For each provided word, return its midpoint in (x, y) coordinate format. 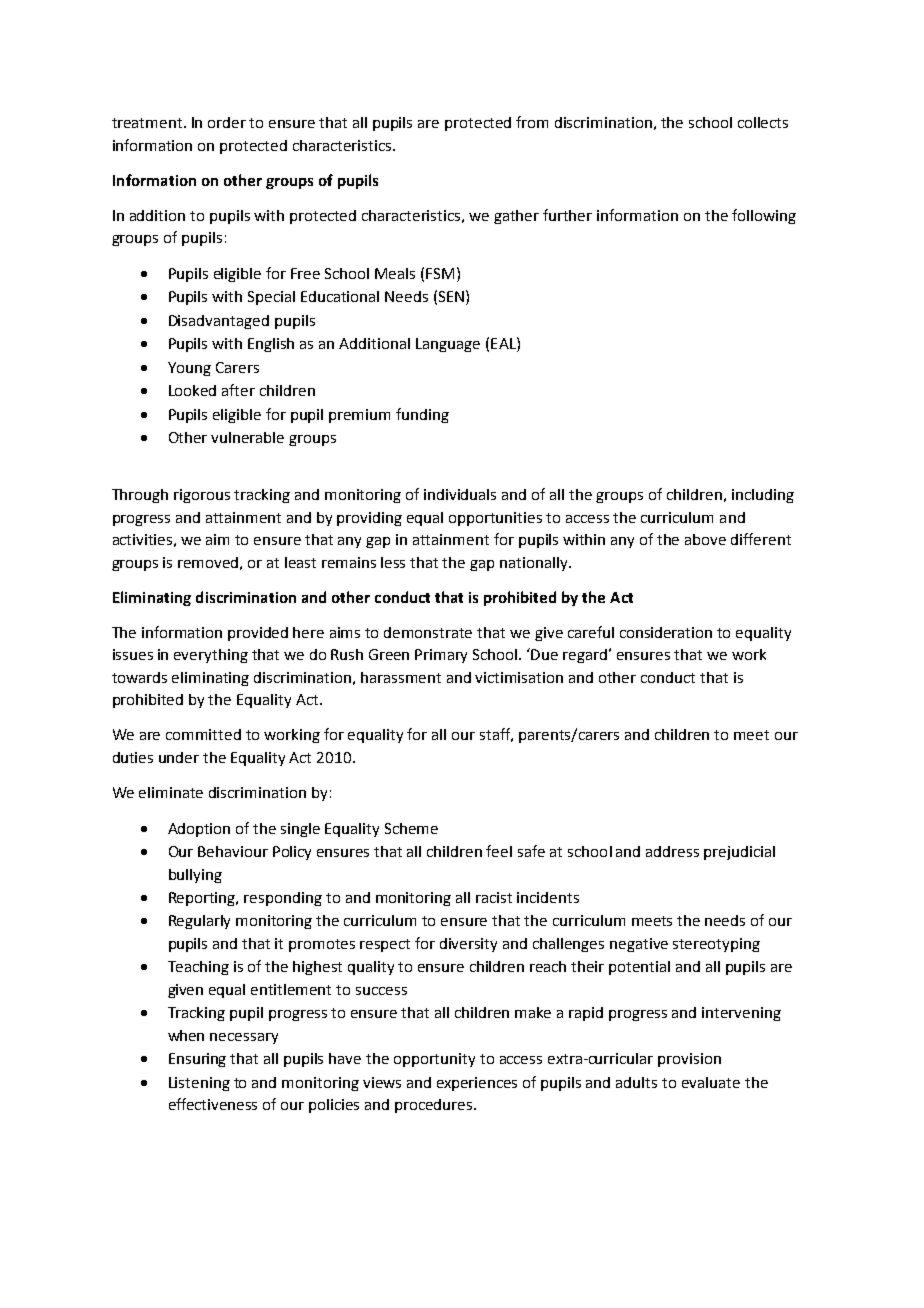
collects (763, 122)
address (672, 851)
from (532, 122)
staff (496, 735)
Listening (199, 1084)
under (179, 757)
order (227, 122)
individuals (460, 494)
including (763, 496)
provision (689, 1060)
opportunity (434, 1060)
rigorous (202, 496)
